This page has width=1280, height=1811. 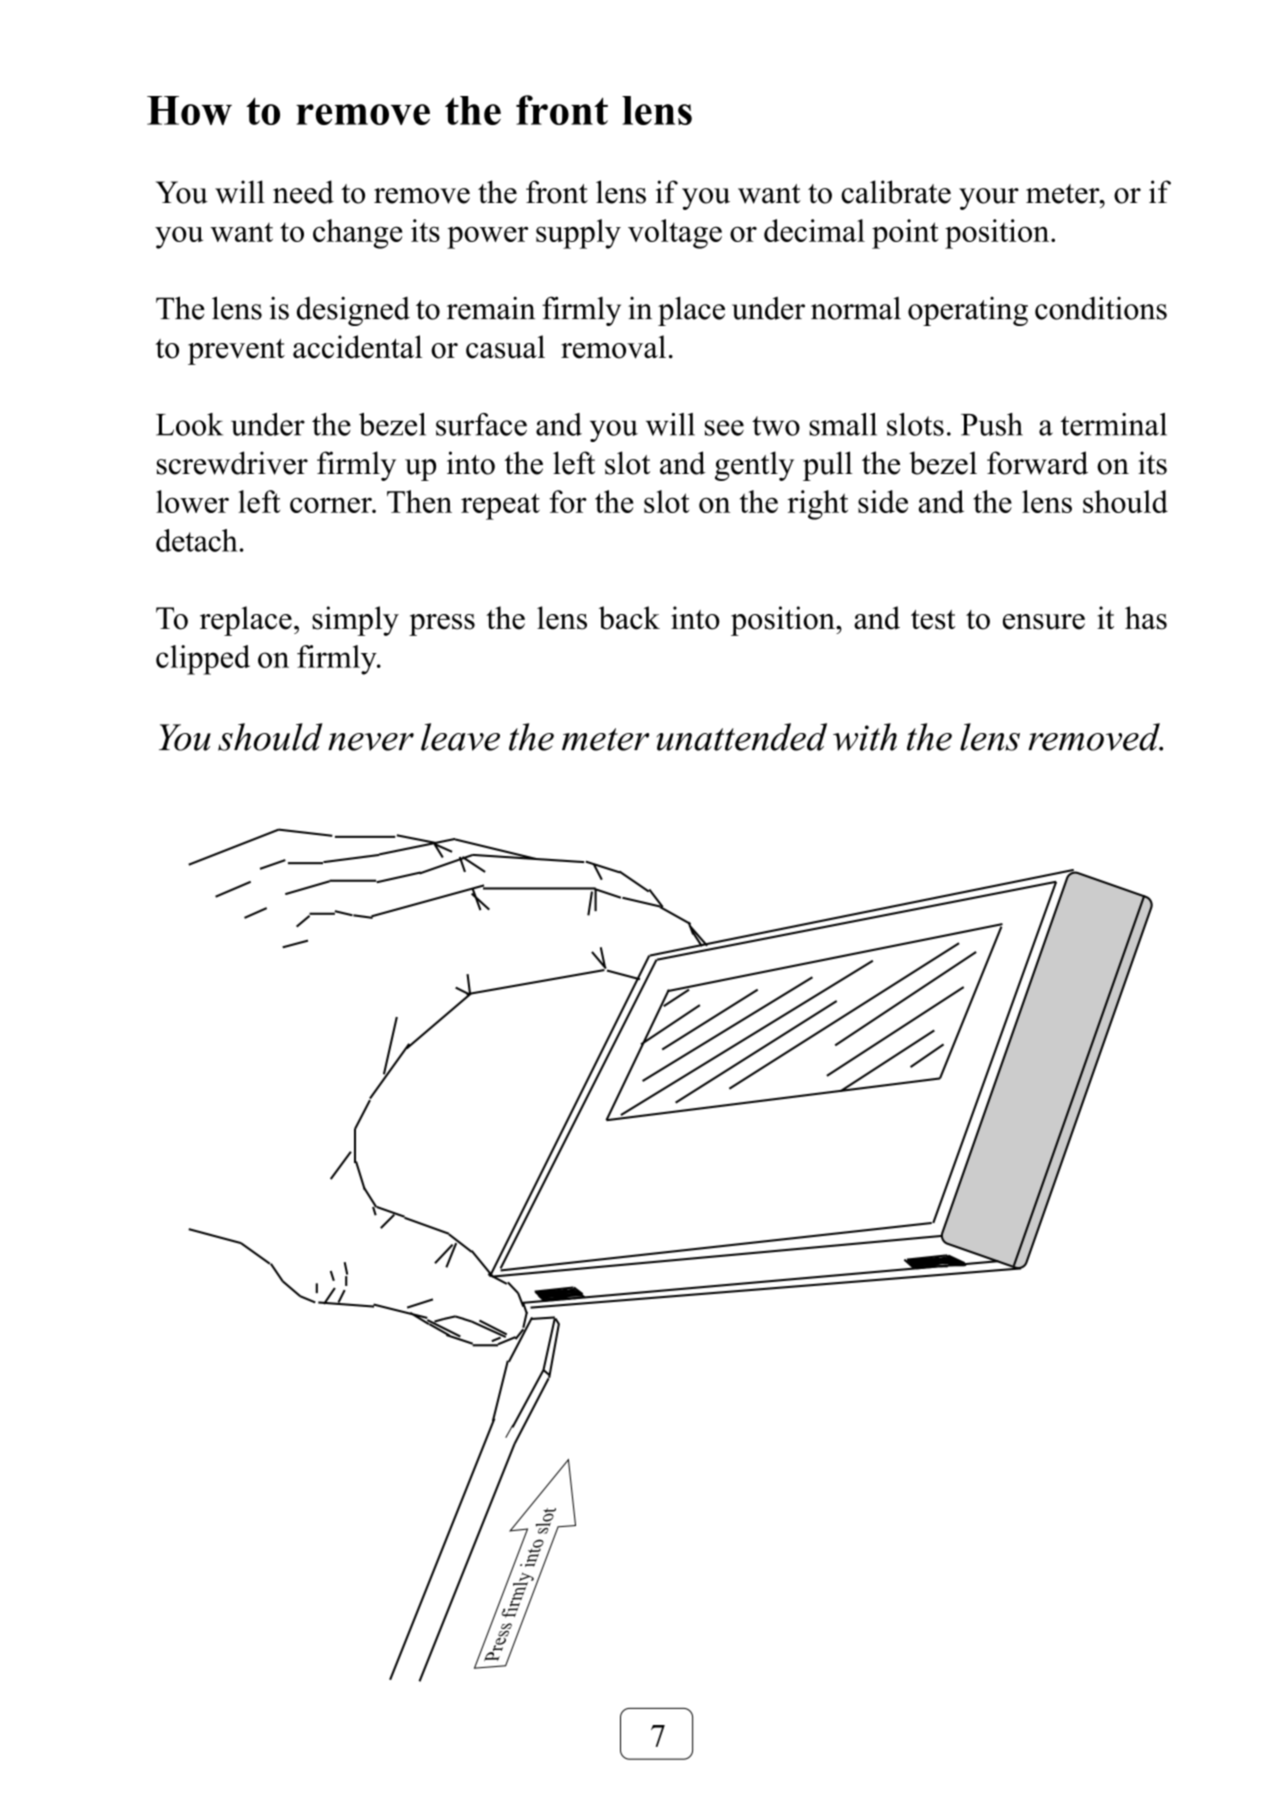 I want to click on How, so click(x=189, y=110).
